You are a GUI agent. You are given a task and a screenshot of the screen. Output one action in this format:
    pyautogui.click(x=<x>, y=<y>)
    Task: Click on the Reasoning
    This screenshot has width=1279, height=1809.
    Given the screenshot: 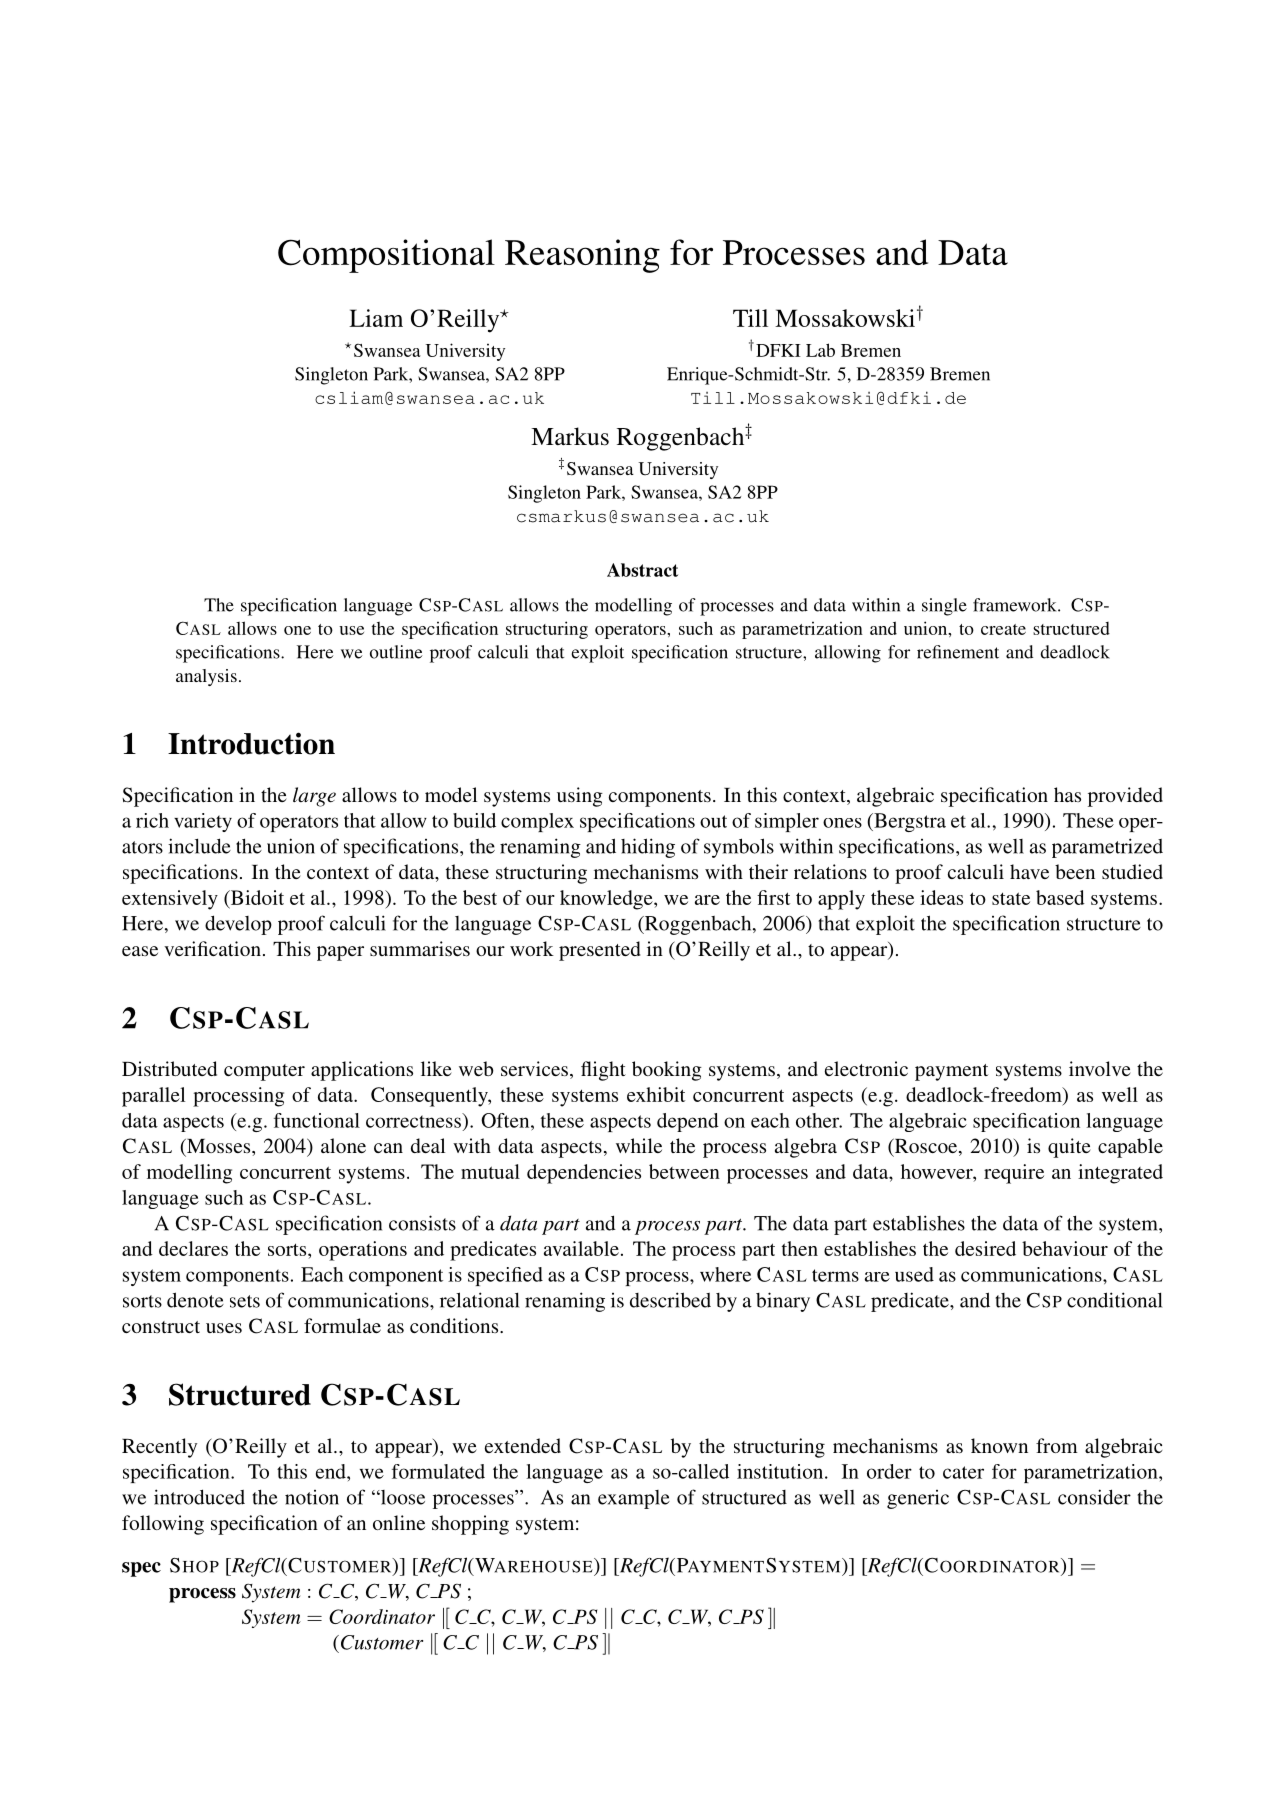 What is the action you would take?
    pyautogui.click(x=582, y=256)
